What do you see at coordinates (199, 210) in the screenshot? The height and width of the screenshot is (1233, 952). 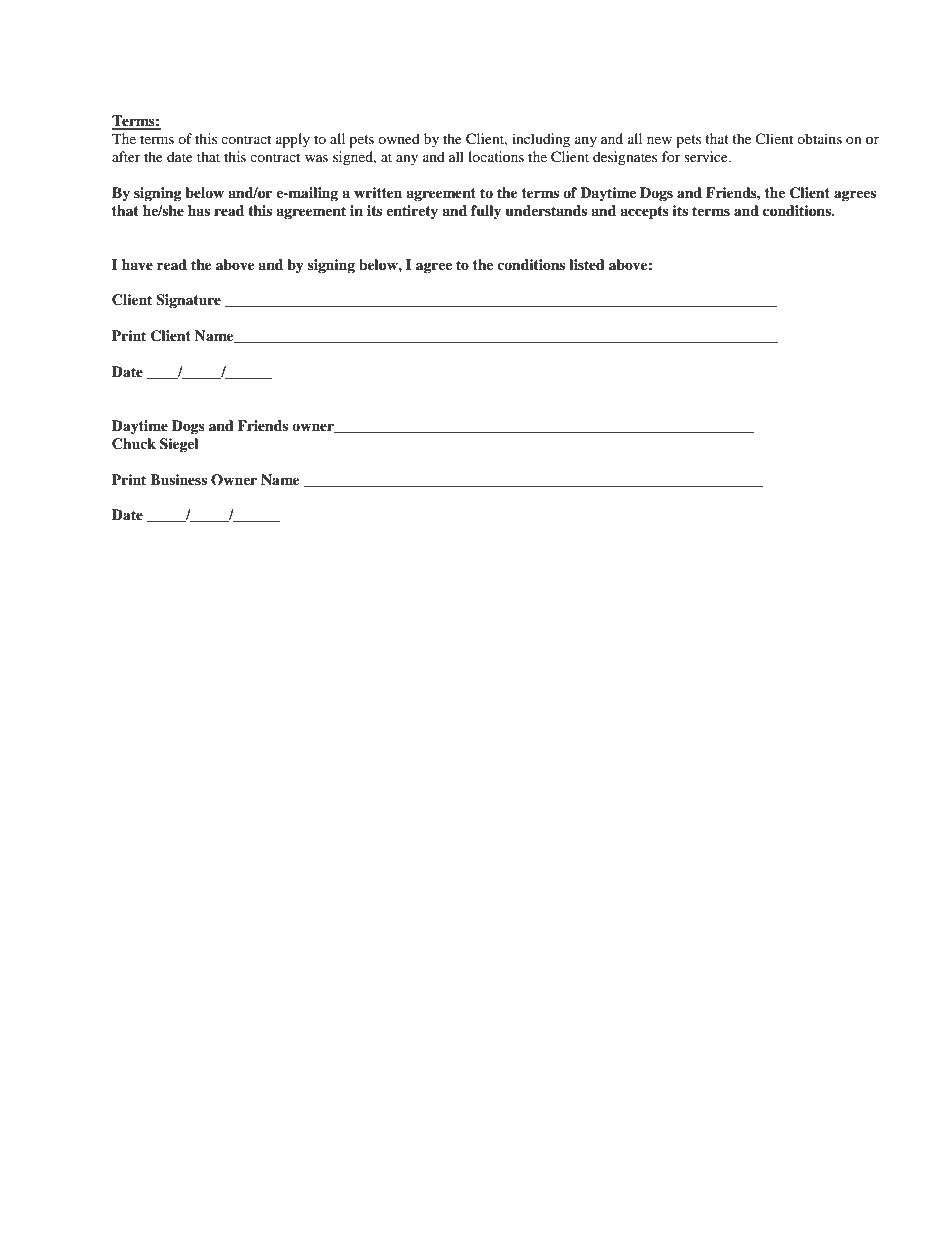 I see `has` at bounding box center [199, 210].
